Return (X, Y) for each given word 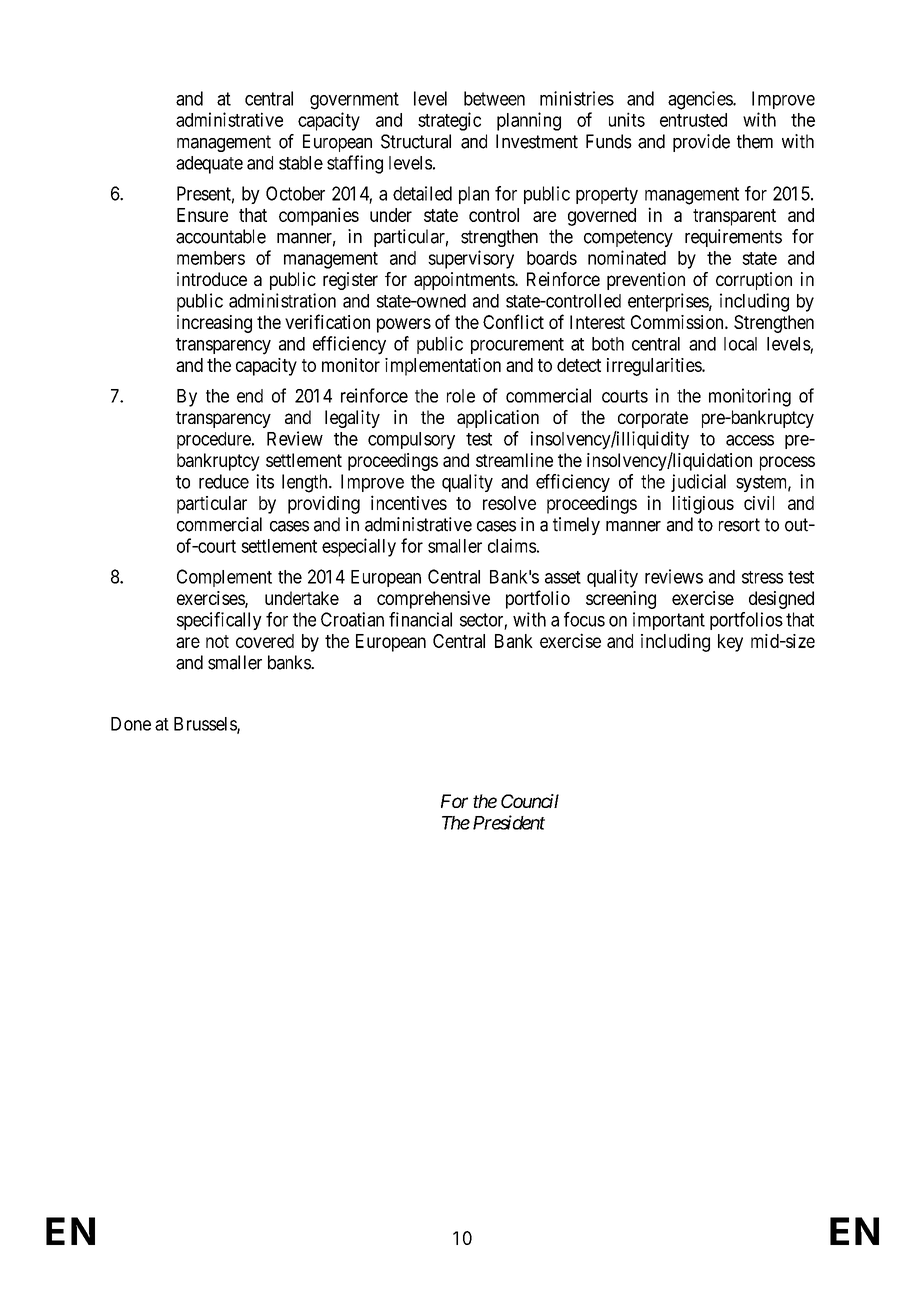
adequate (209, 165)
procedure (215, 440)
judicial (698, 483)
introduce (212, 279)
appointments (465, 281)
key (730, 643)
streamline (514, 460)
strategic (449, 121)
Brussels (206, 725)
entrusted (693, 120)
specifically (219, 621)
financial (420, 619)
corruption (754, 281)
